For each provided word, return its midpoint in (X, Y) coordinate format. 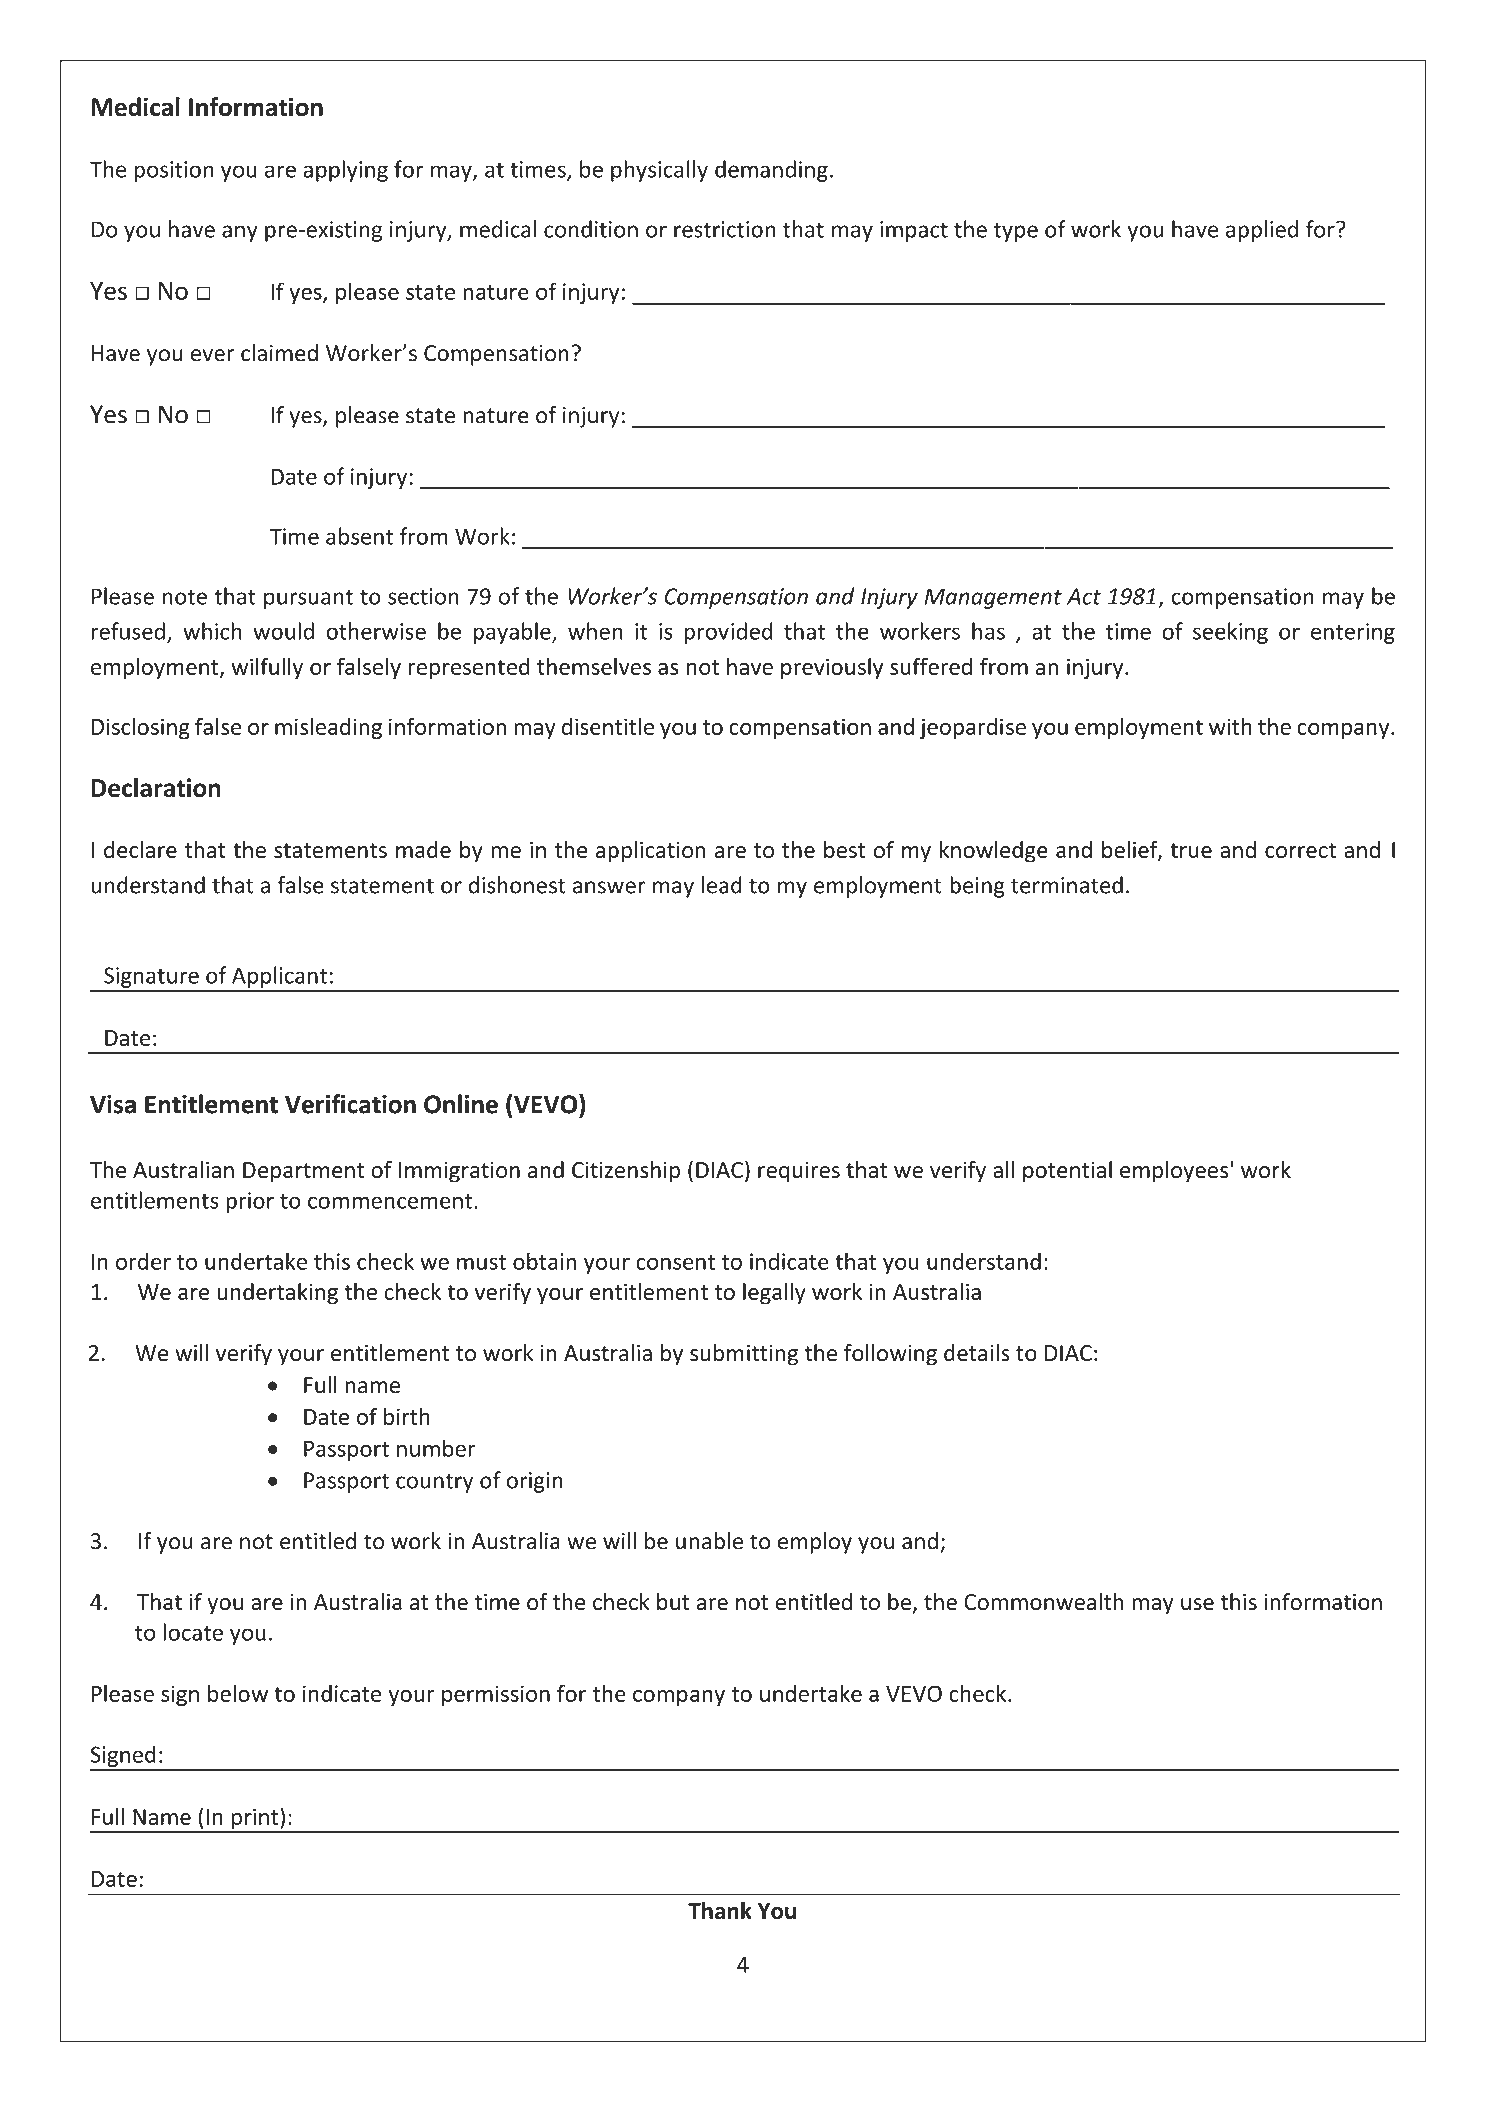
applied (1262, 231)
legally (774, 1294)
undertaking (277, 1294)
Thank (720, 1910)
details (977, 1353)
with (1230, 726)
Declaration (156, 787)
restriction (724, 229)
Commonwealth (1044, 1601)
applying (345, 171)
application (651, 852)
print (255, 1820)
